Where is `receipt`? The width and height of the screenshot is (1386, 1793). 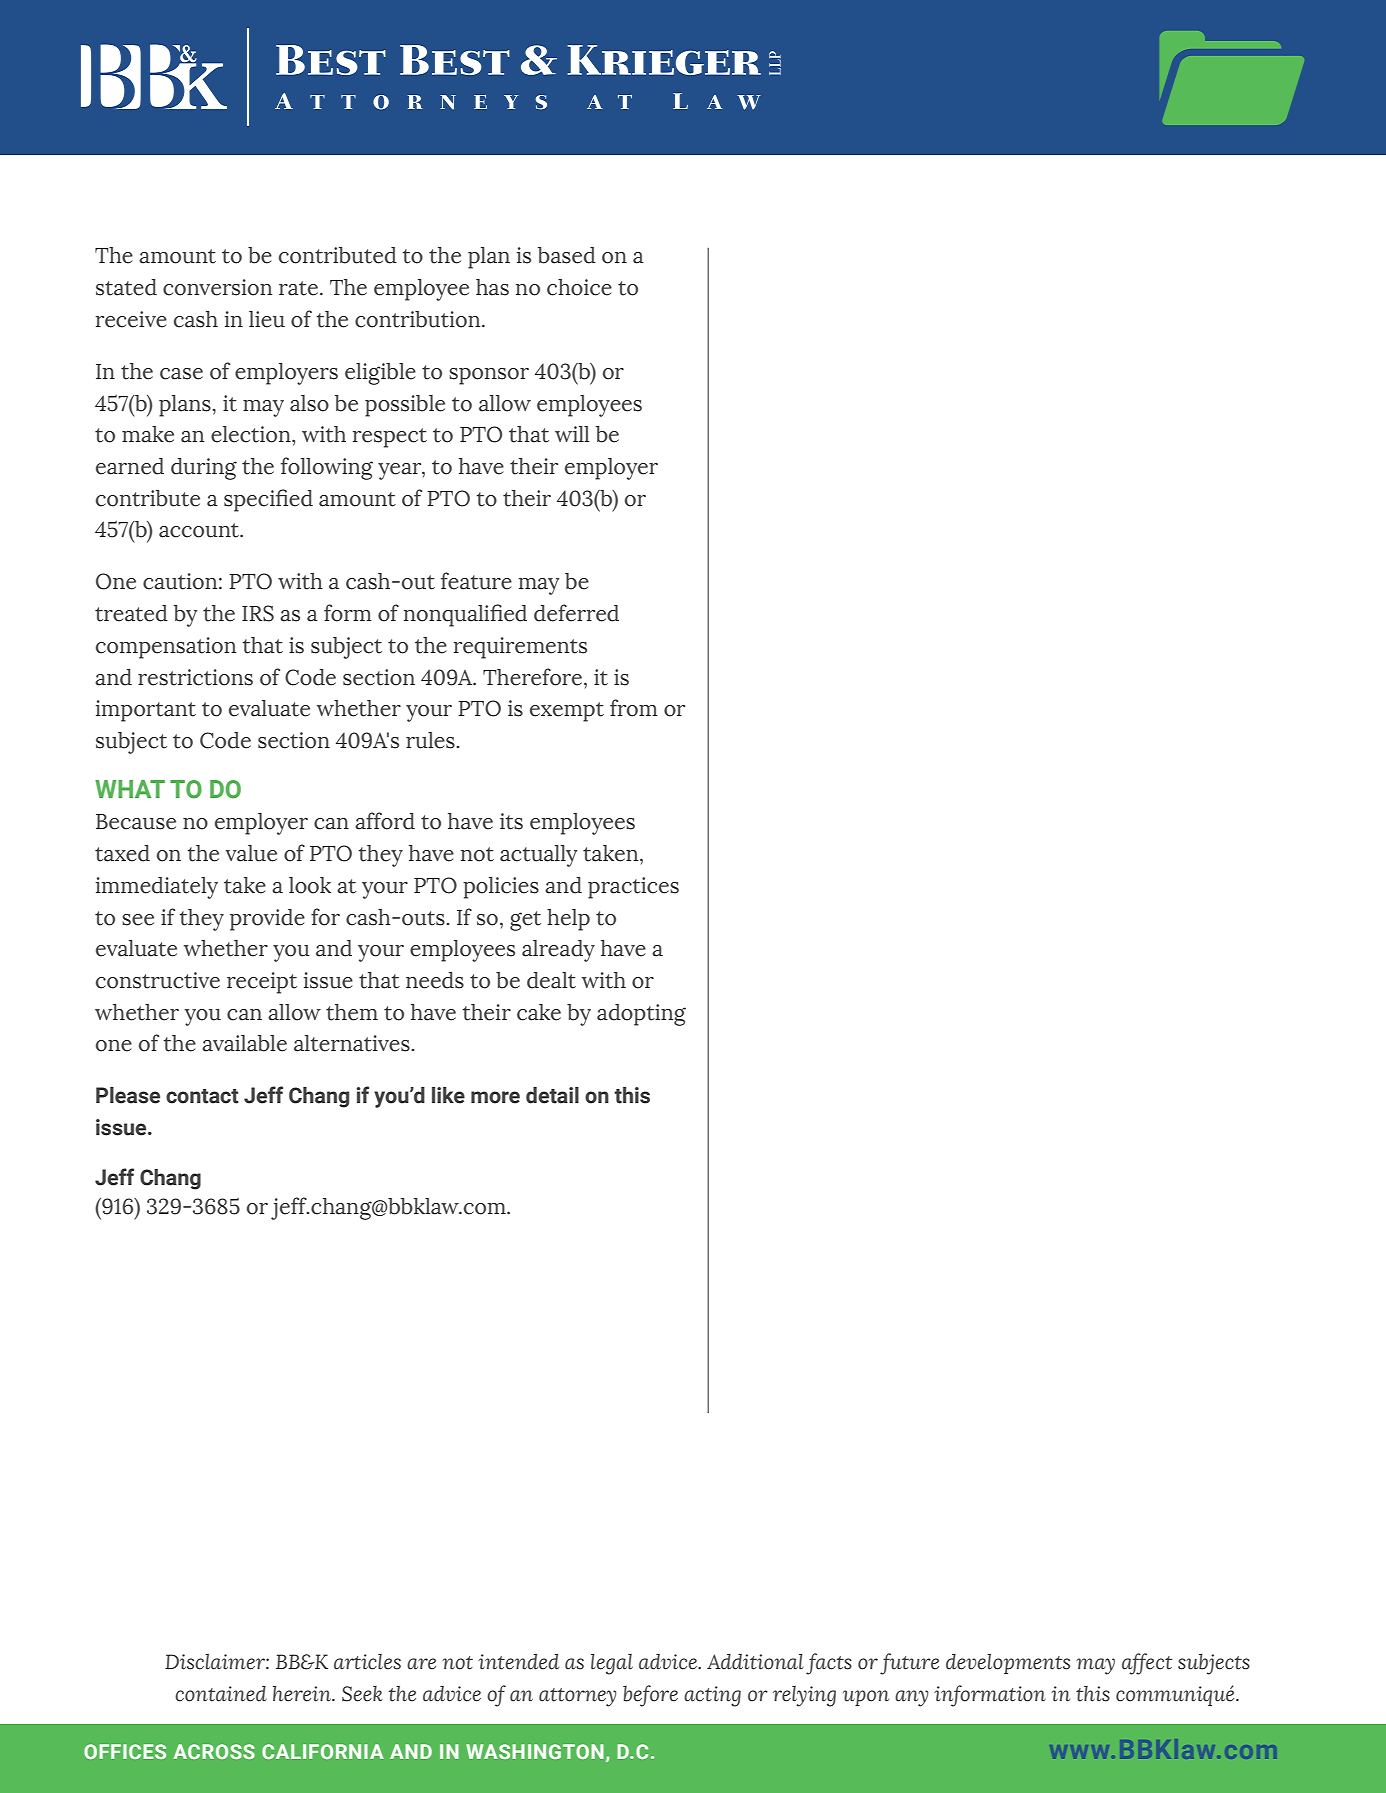
receipt is located at coordinates (262, 983).
